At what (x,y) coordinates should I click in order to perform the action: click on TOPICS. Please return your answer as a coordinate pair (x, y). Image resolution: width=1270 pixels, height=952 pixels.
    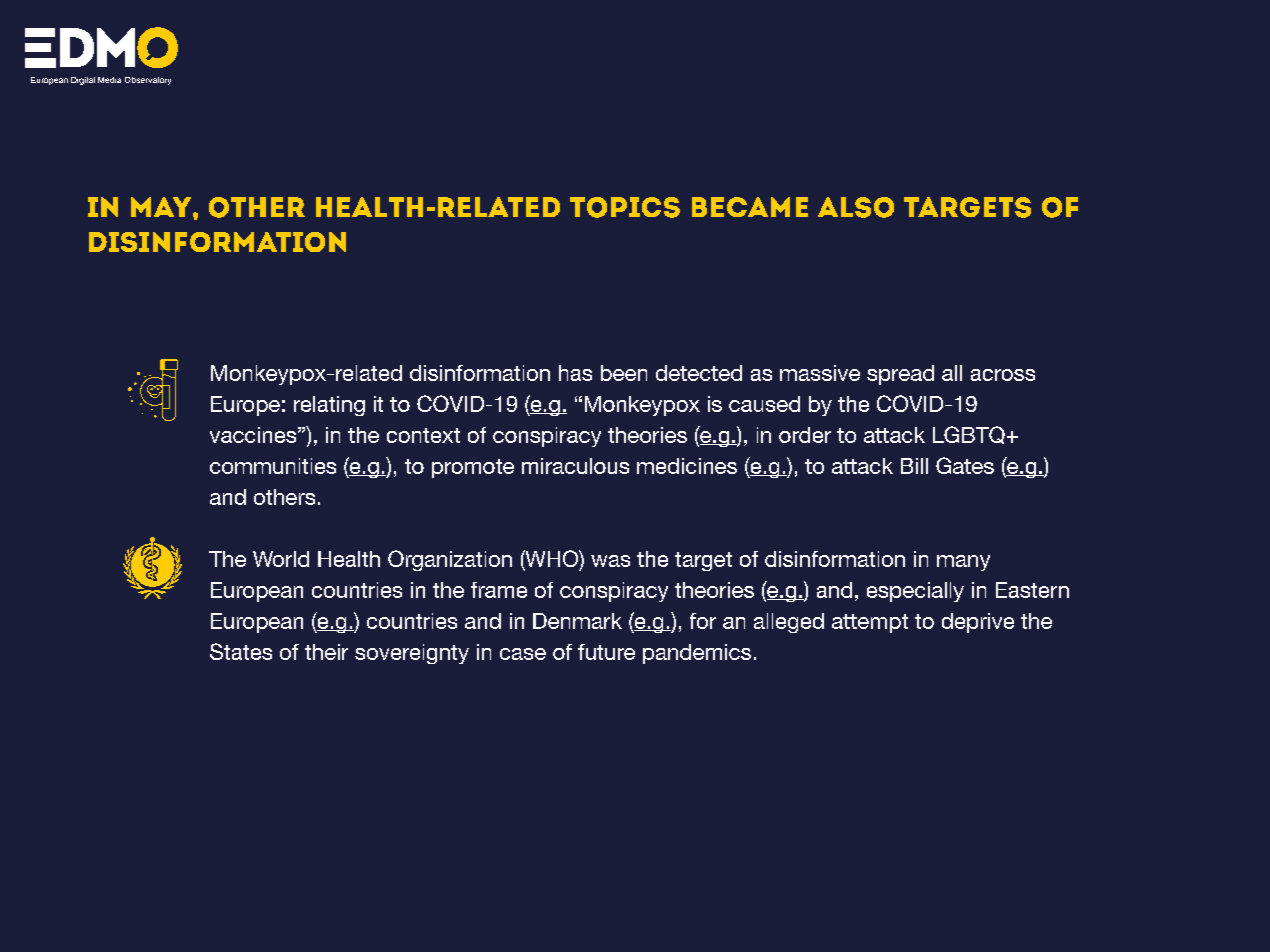
    Looking at the image, I should click on (625, 207).
